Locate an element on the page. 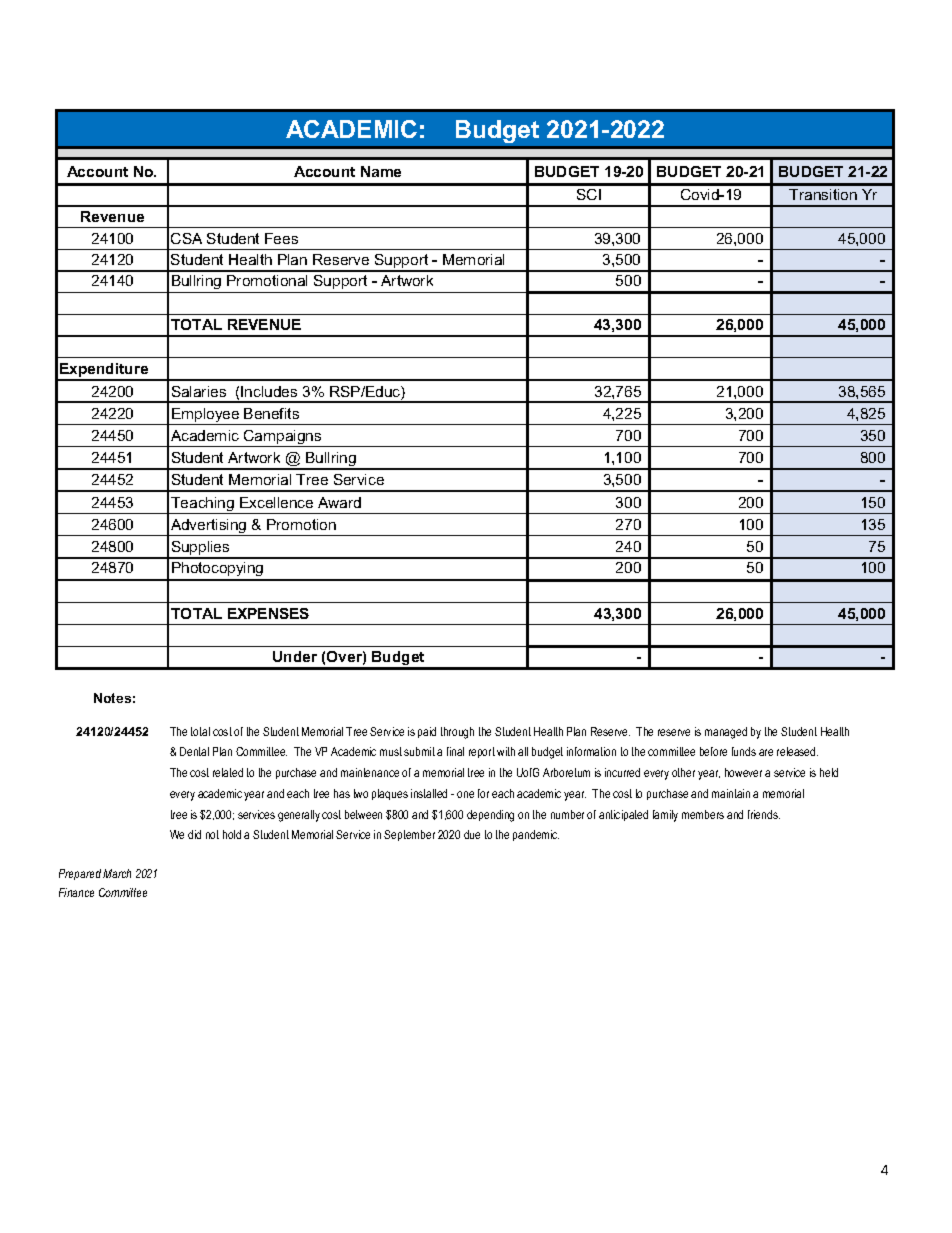 Image resolution: width=952 pixels, height=1233 pixels. Transition is located at coordinates (823, 194).
